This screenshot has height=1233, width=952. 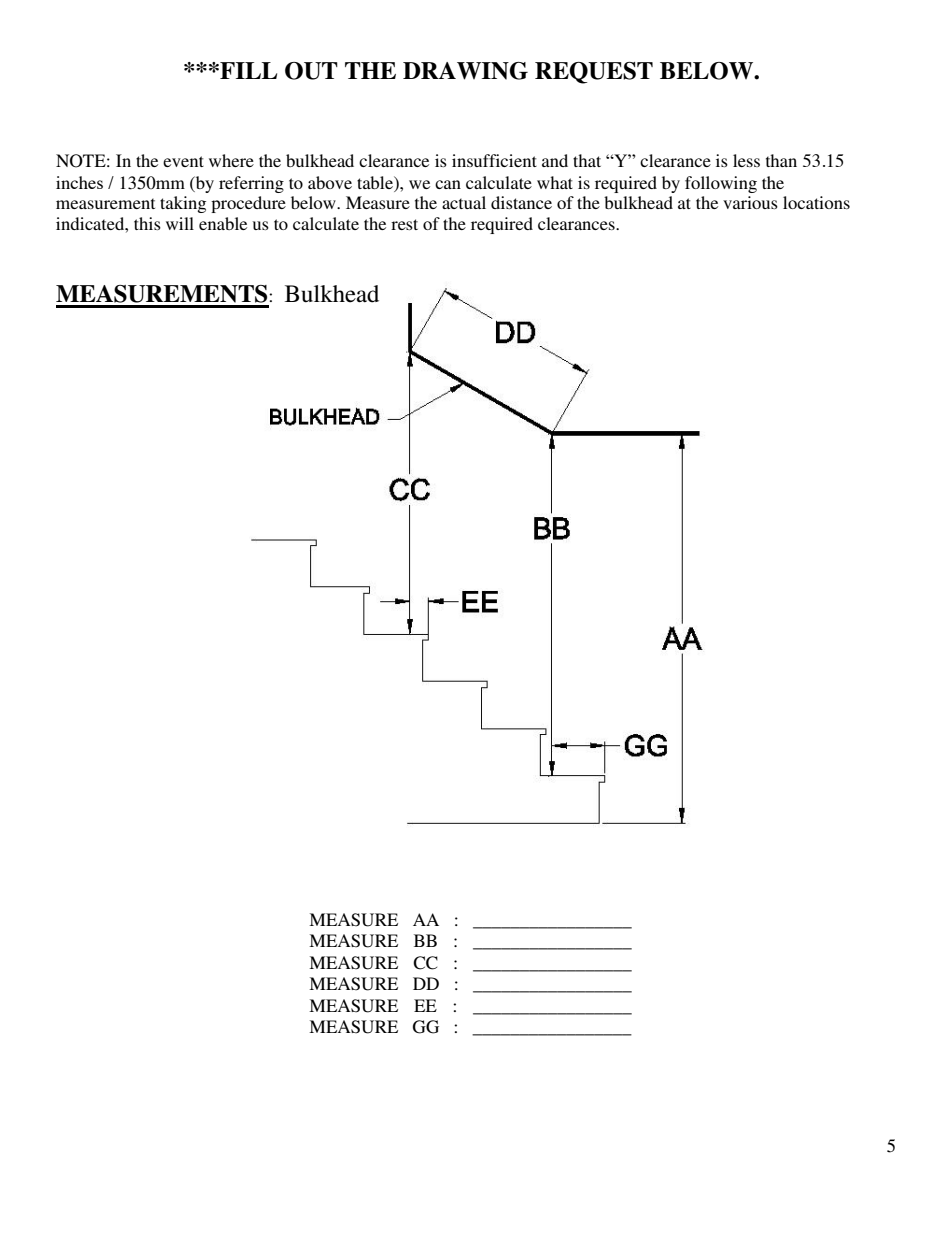 What do you see at coordinates (311, 71) in the screenshot?
I see `OUT` at bounding box center [311, 71].
